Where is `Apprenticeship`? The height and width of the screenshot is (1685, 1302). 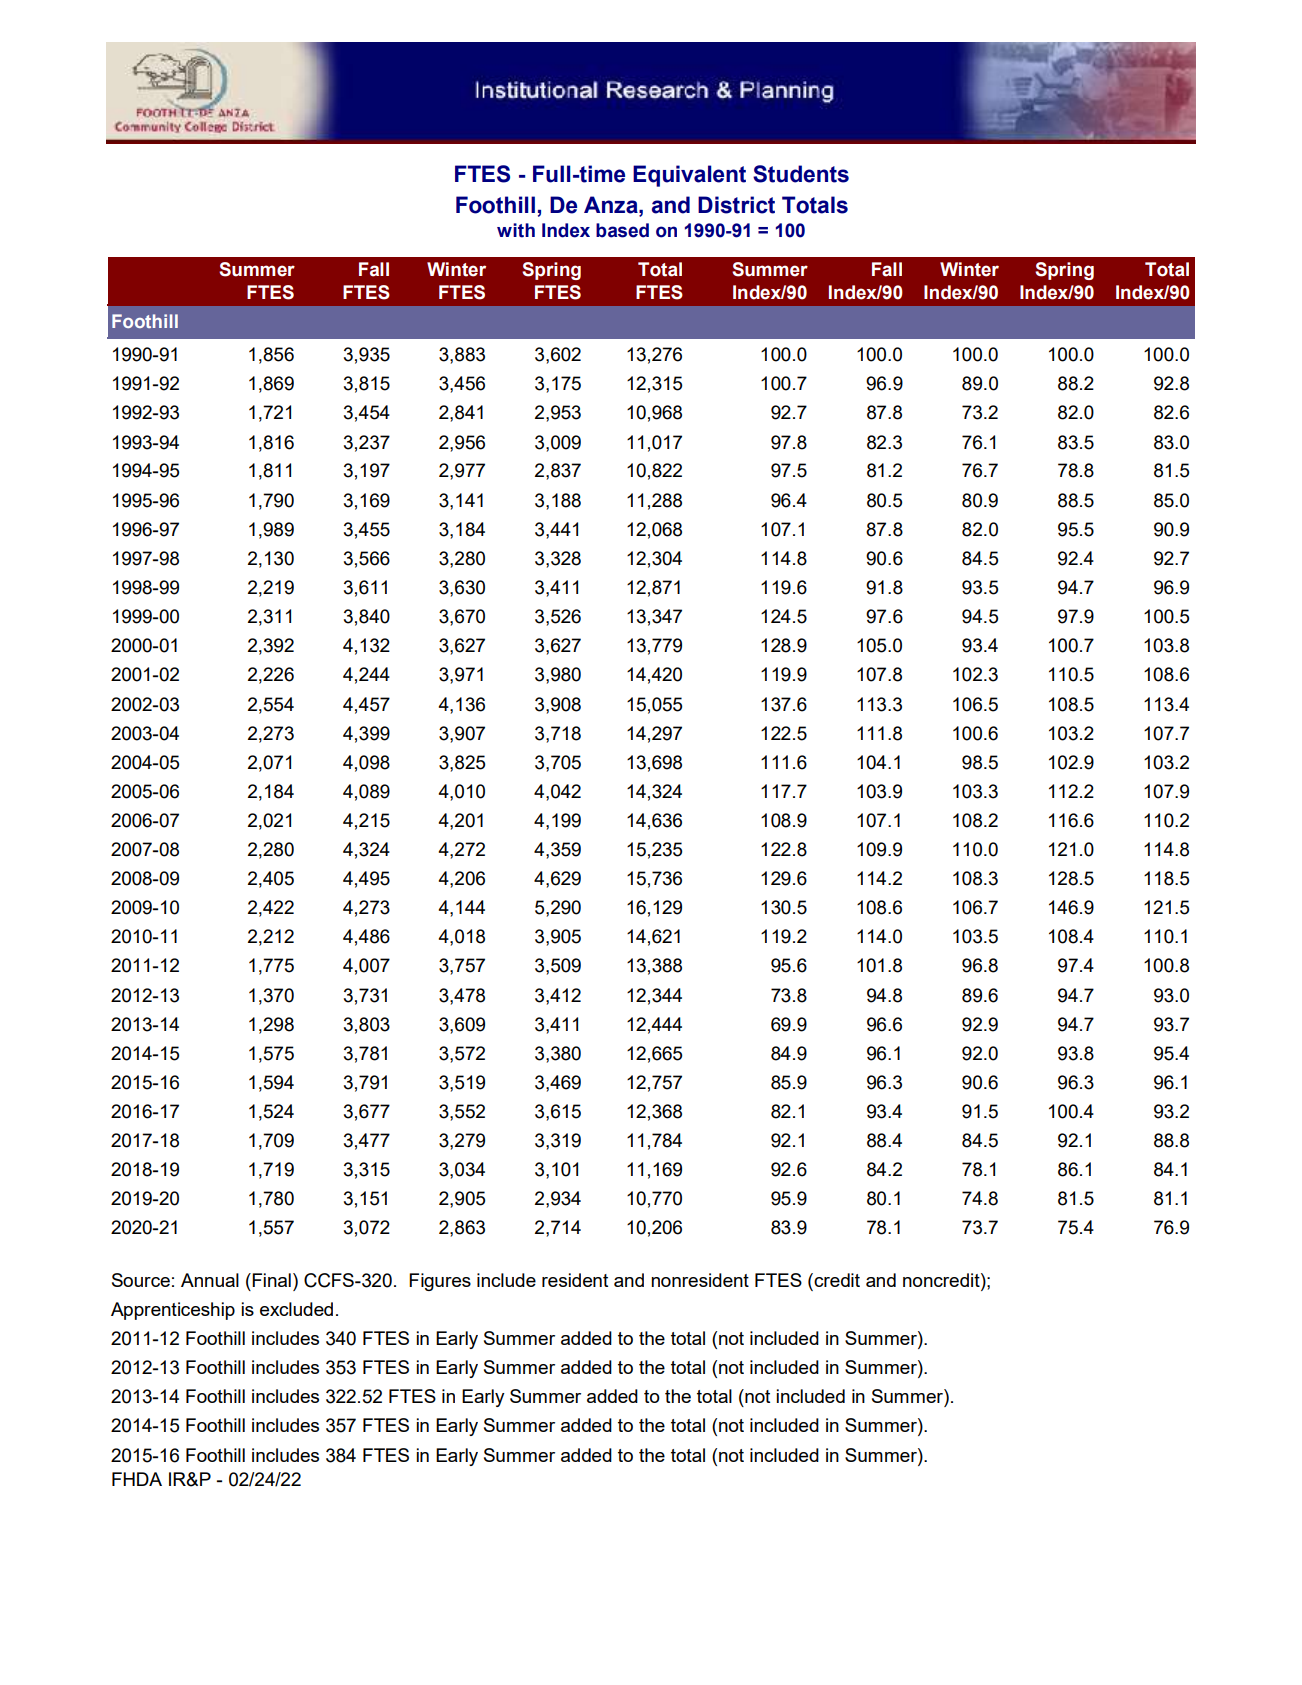 Apprenticeship is located at coordinates (173, 1311).
